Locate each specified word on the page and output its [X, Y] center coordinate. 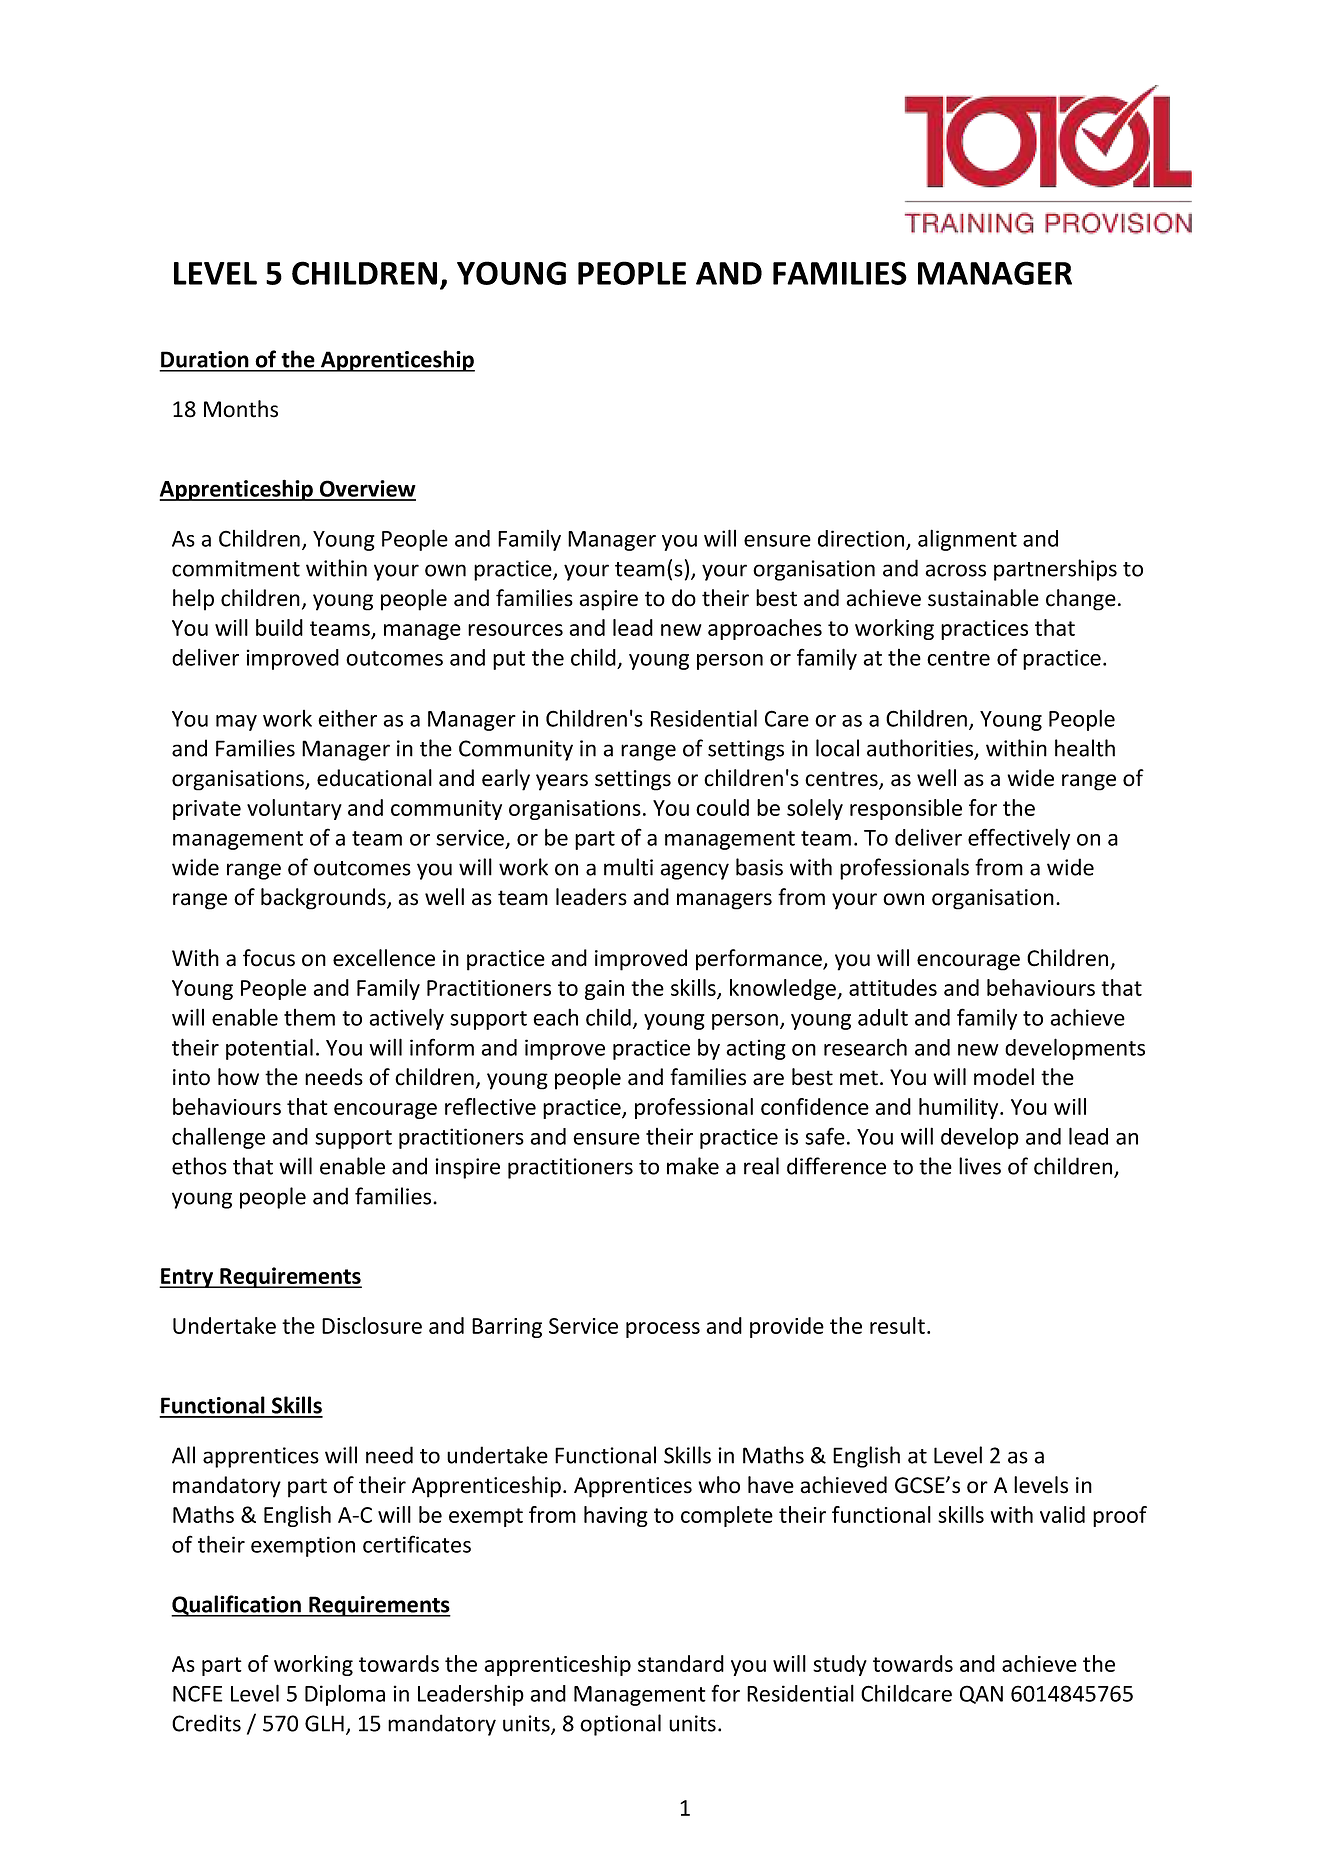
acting [756, 1049]
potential [269, 1049]
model [1004, 1077]
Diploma [345, 1695]
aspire [609, 600]
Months [241, 409]
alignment [967, 540]
